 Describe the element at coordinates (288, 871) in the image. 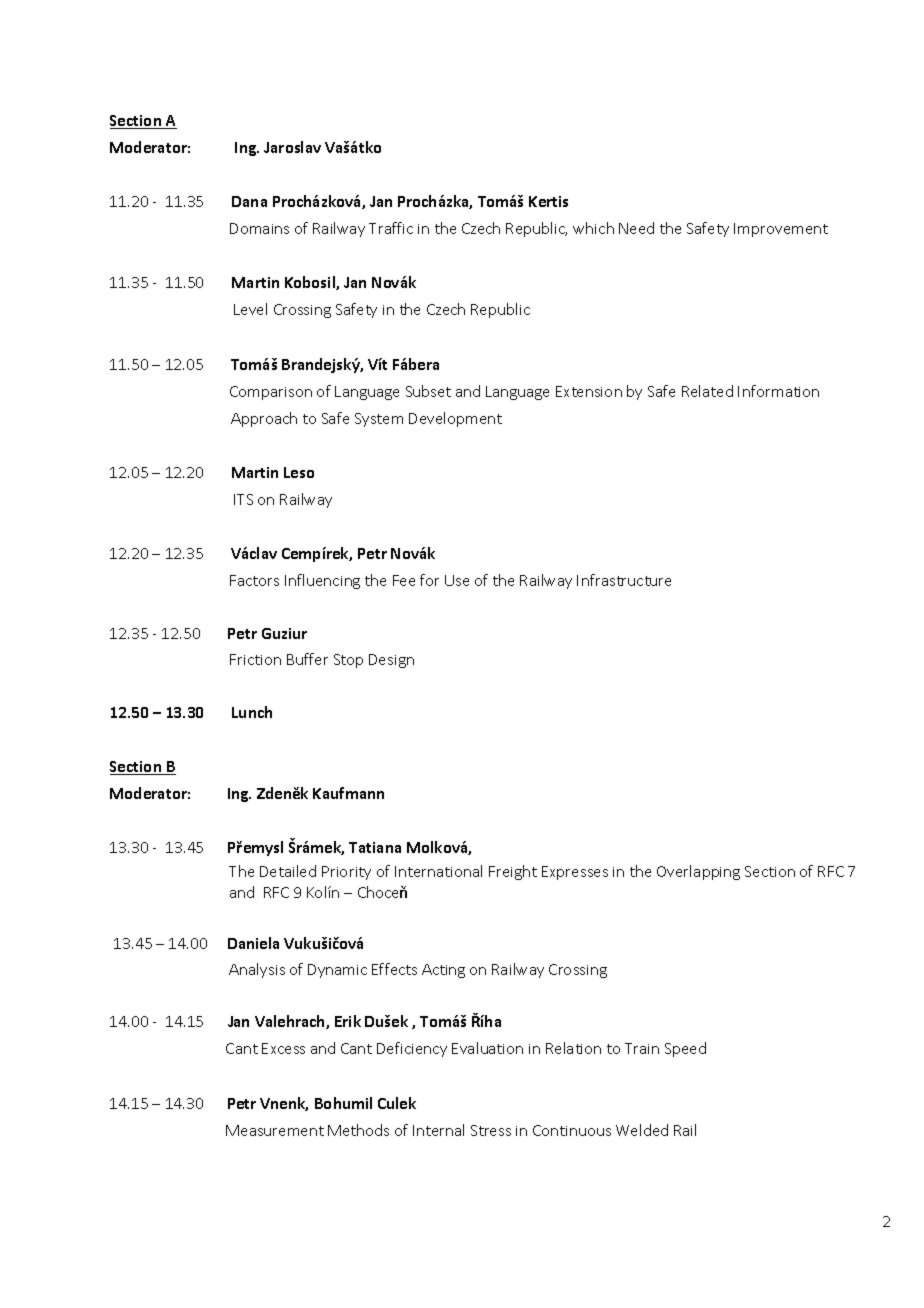

I see `Detailed` at that location.
